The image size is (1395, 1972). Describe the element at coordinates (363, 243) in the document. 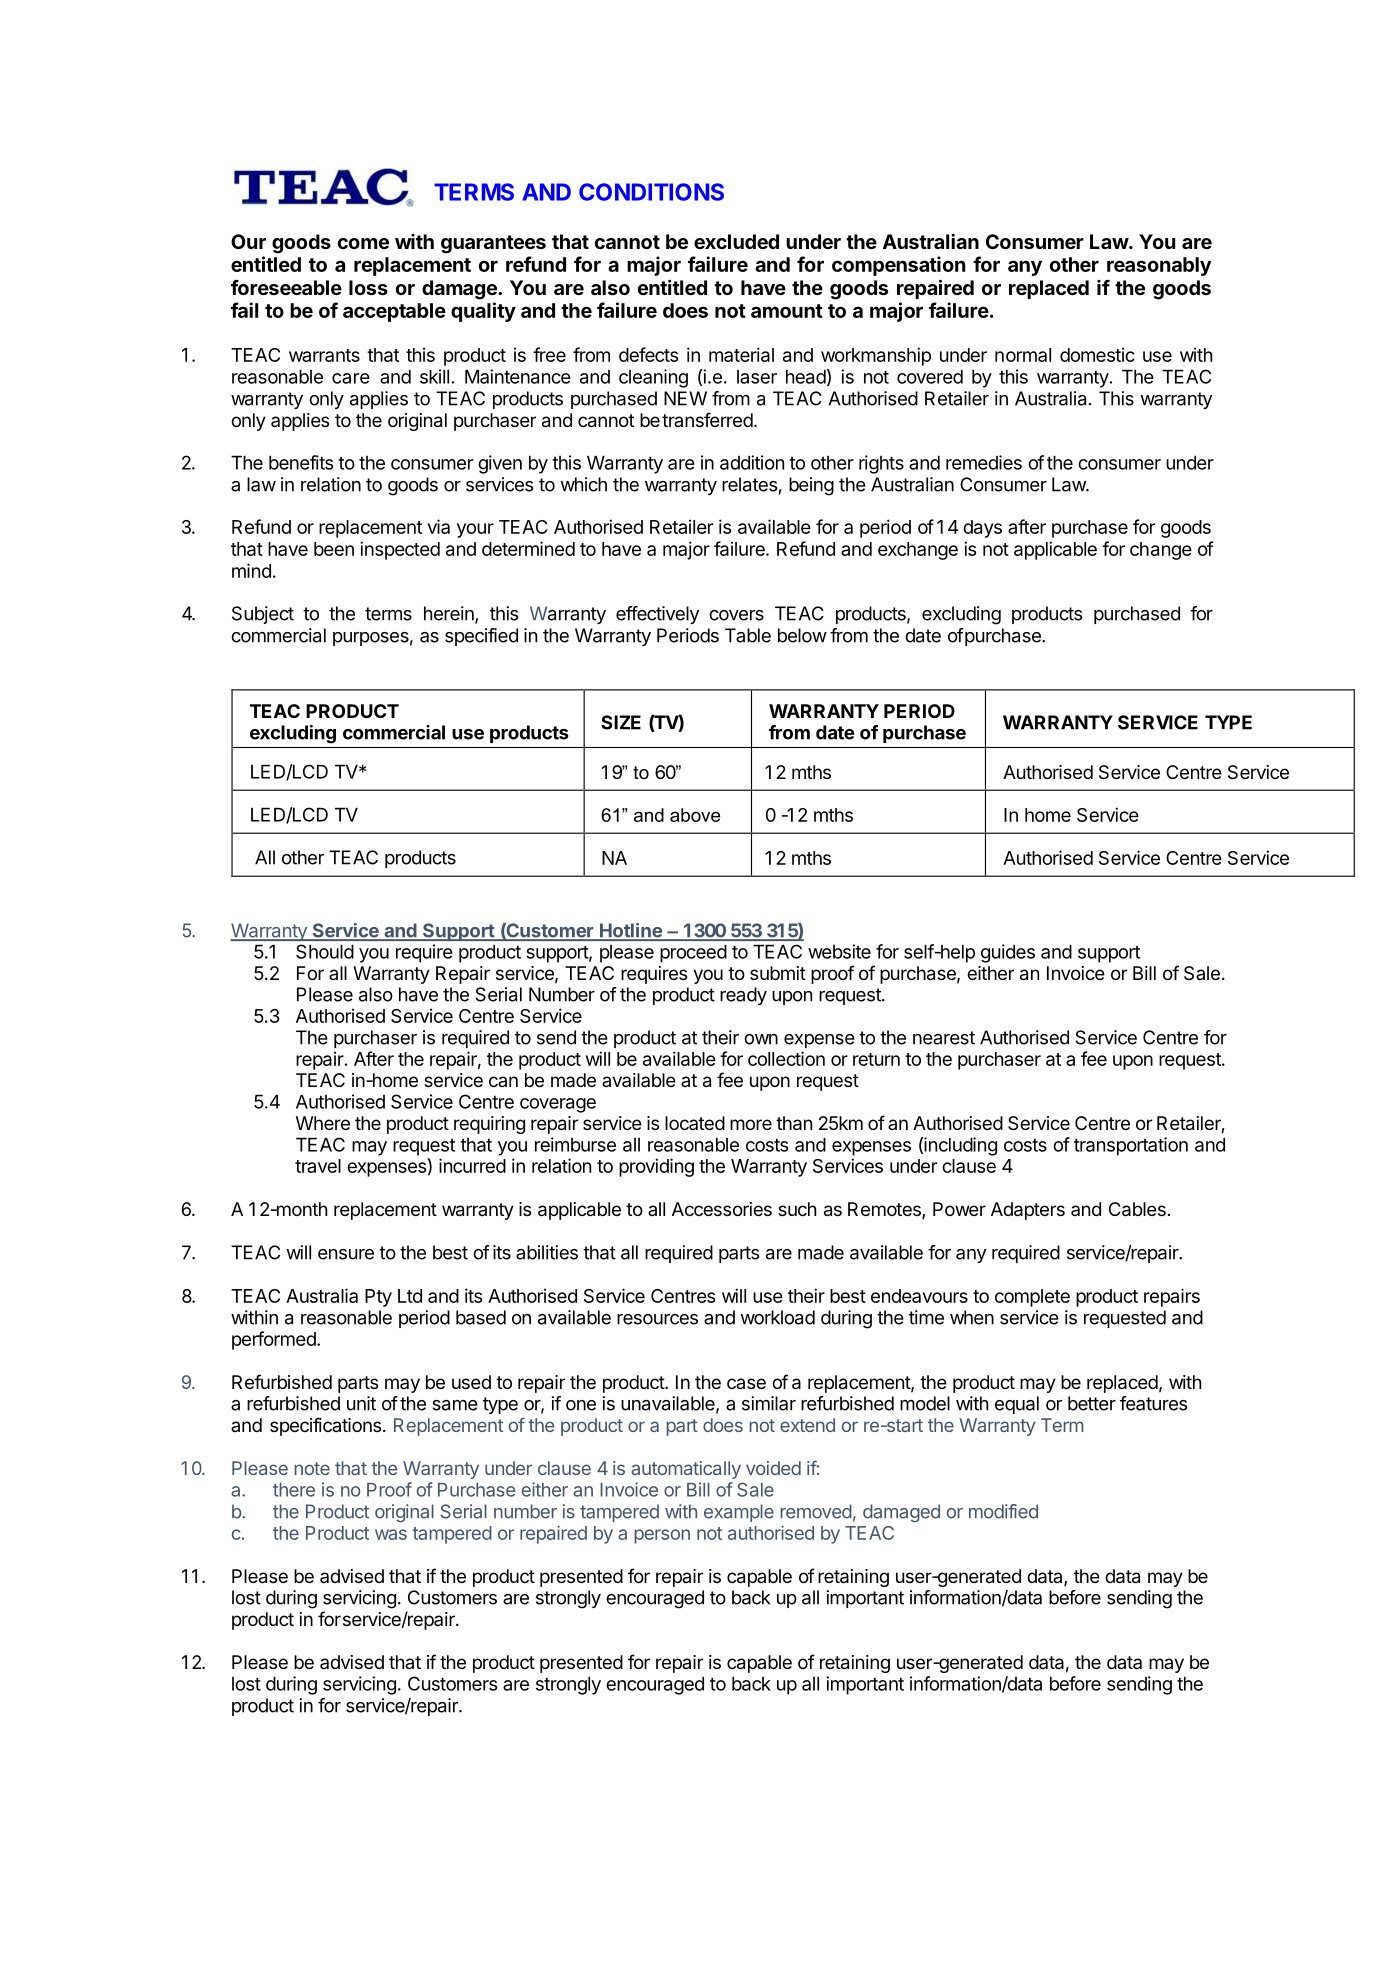

I see `come` at that location.
